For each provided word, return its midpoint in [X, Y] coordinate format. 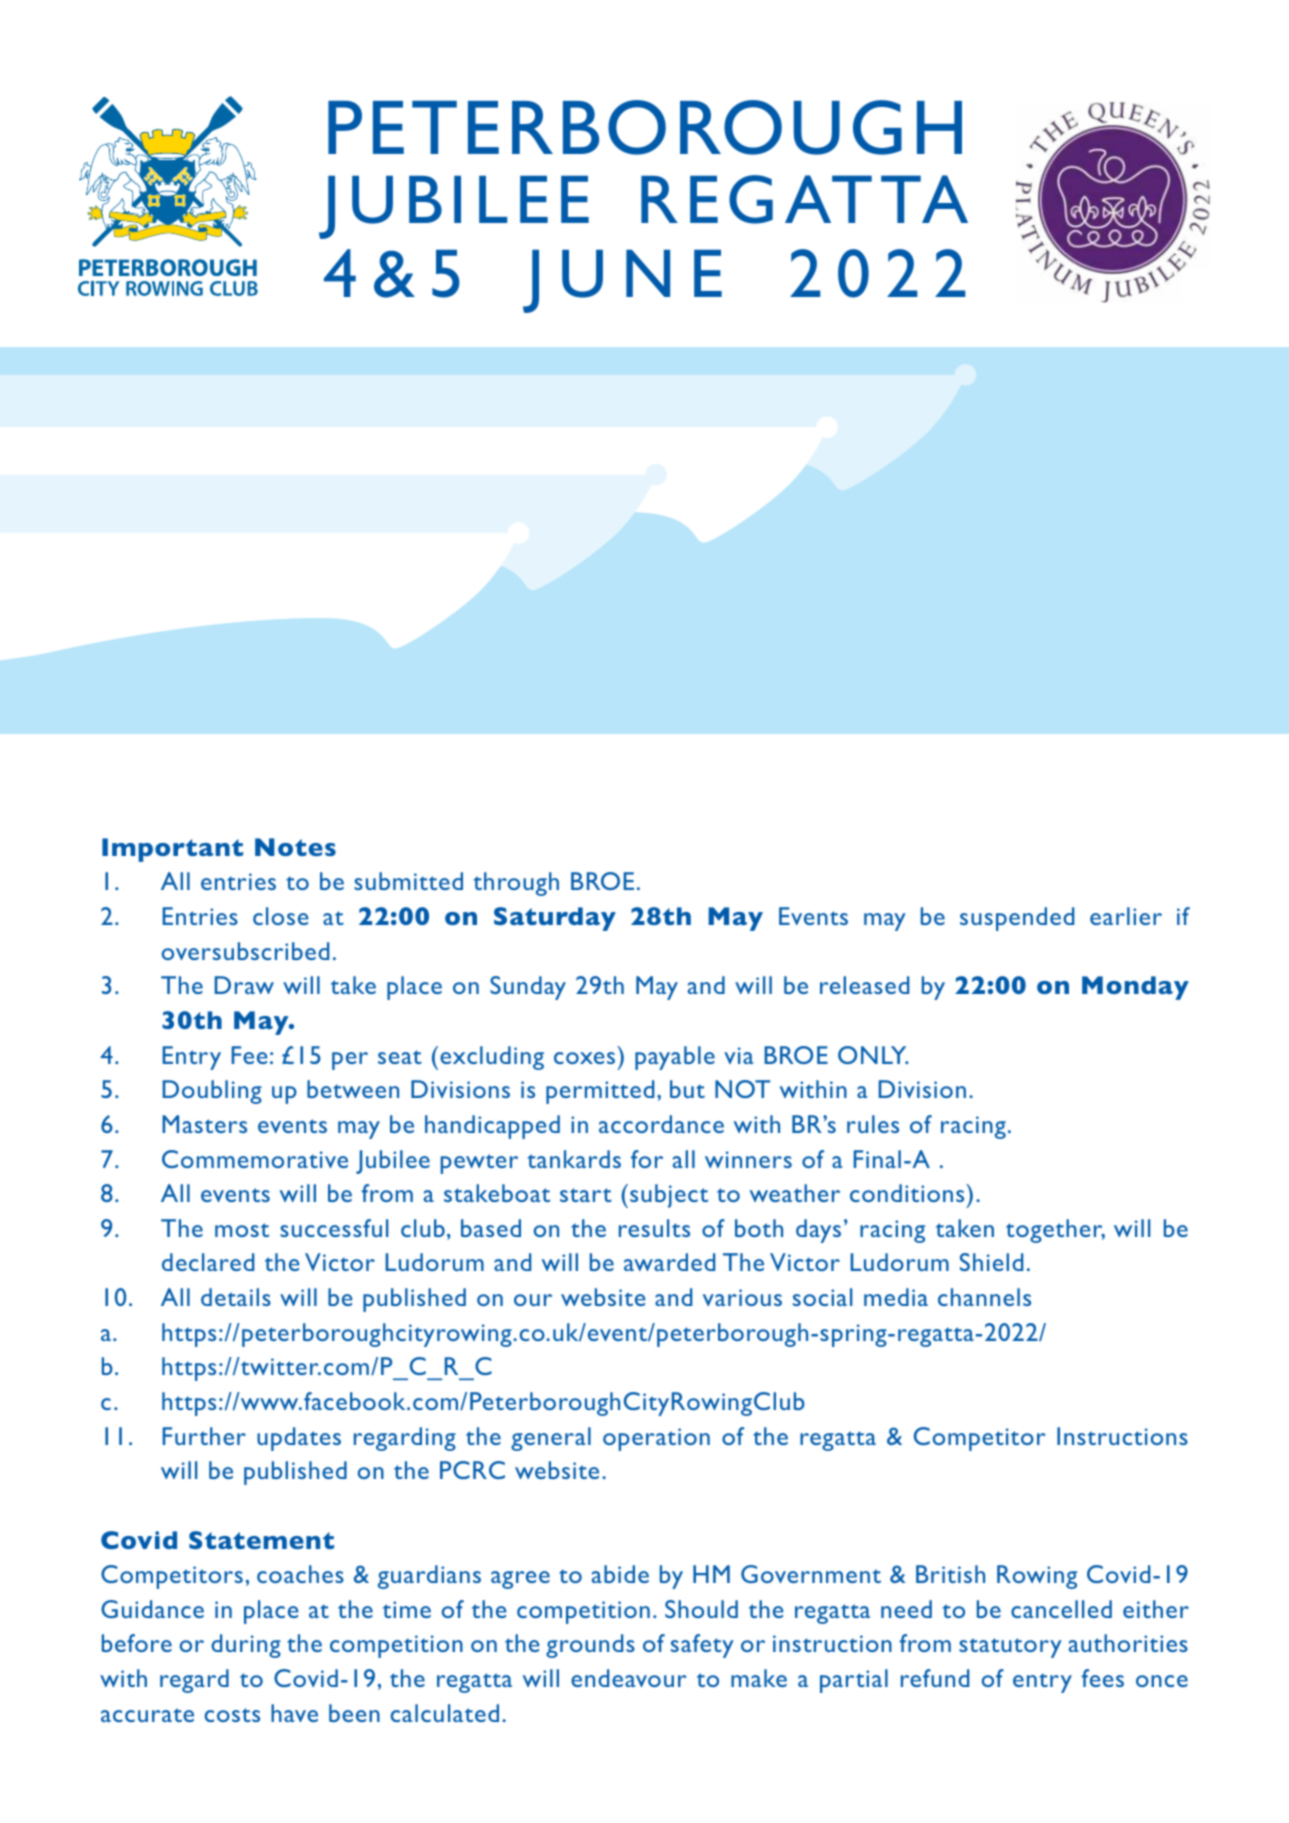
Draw [244, 985]
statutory [1010, 1648]
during [246, 1646]
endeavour [629, 1678]
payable [675, 1058]
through [516, 884]
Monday [1135, 988]
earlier [1126, 916]
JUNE [622, 281]
